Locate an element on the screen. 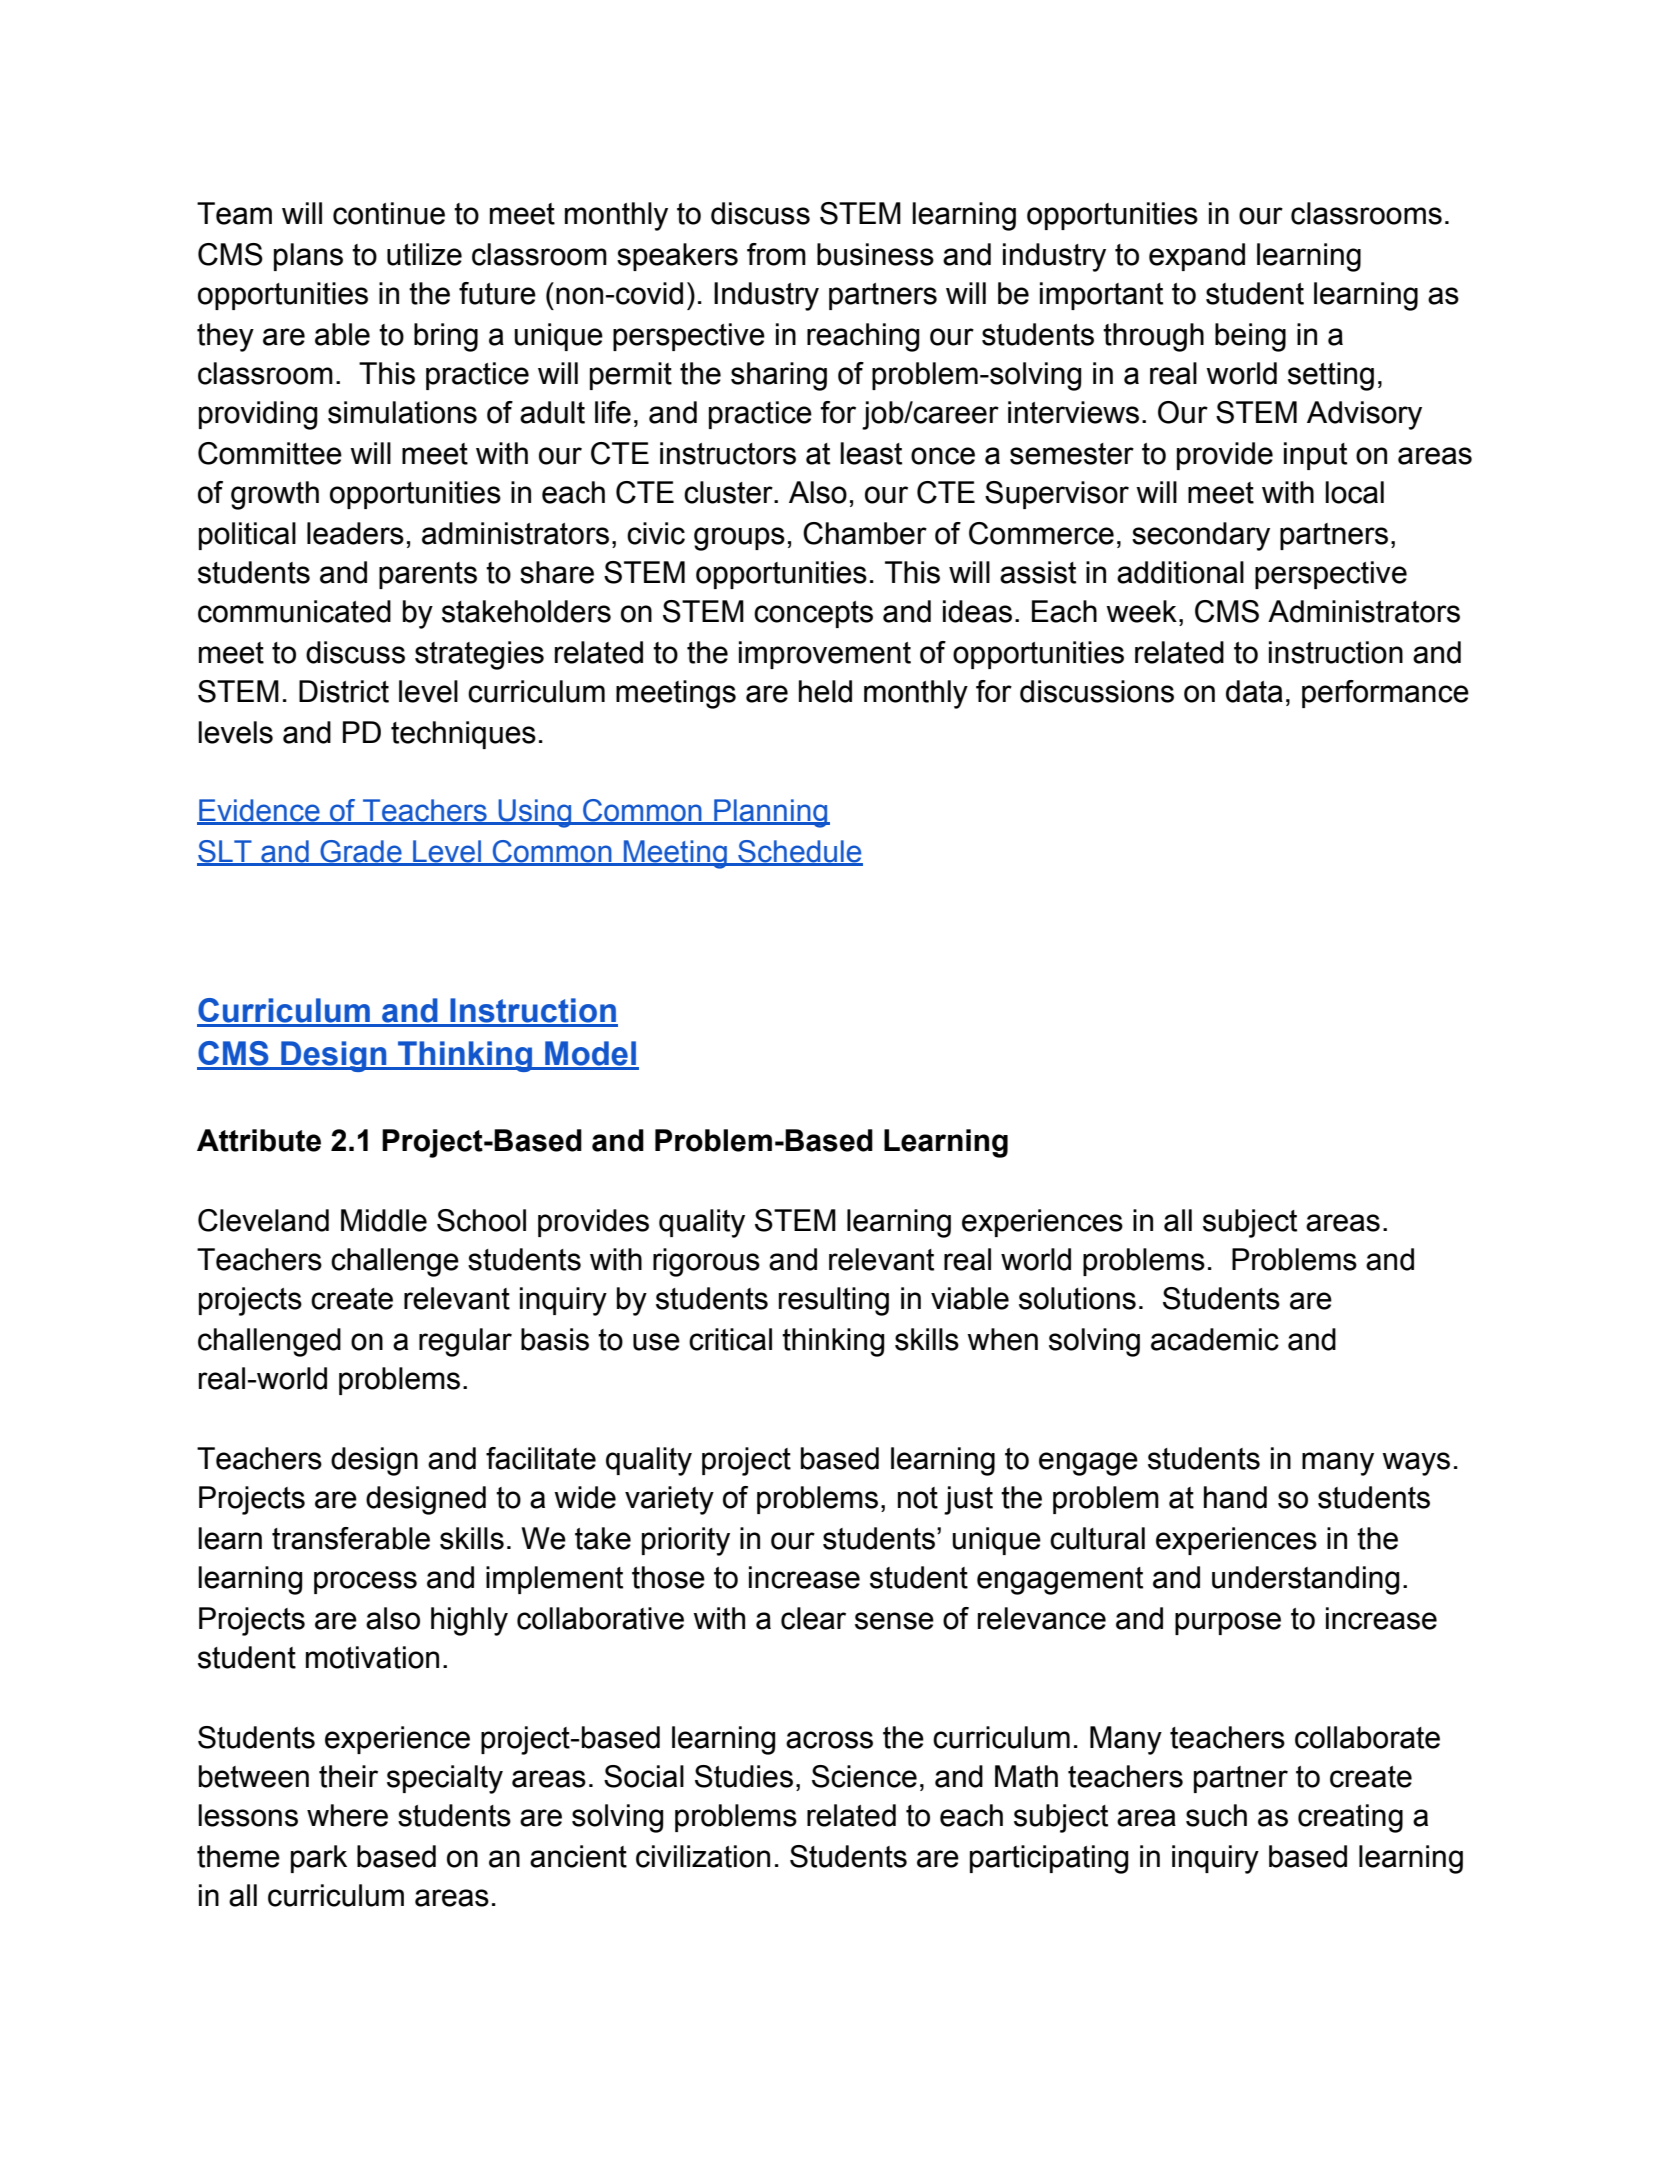 The width and height of the screenshot is (1675, 2167). Middle is located at coordinates (384, 1220).
